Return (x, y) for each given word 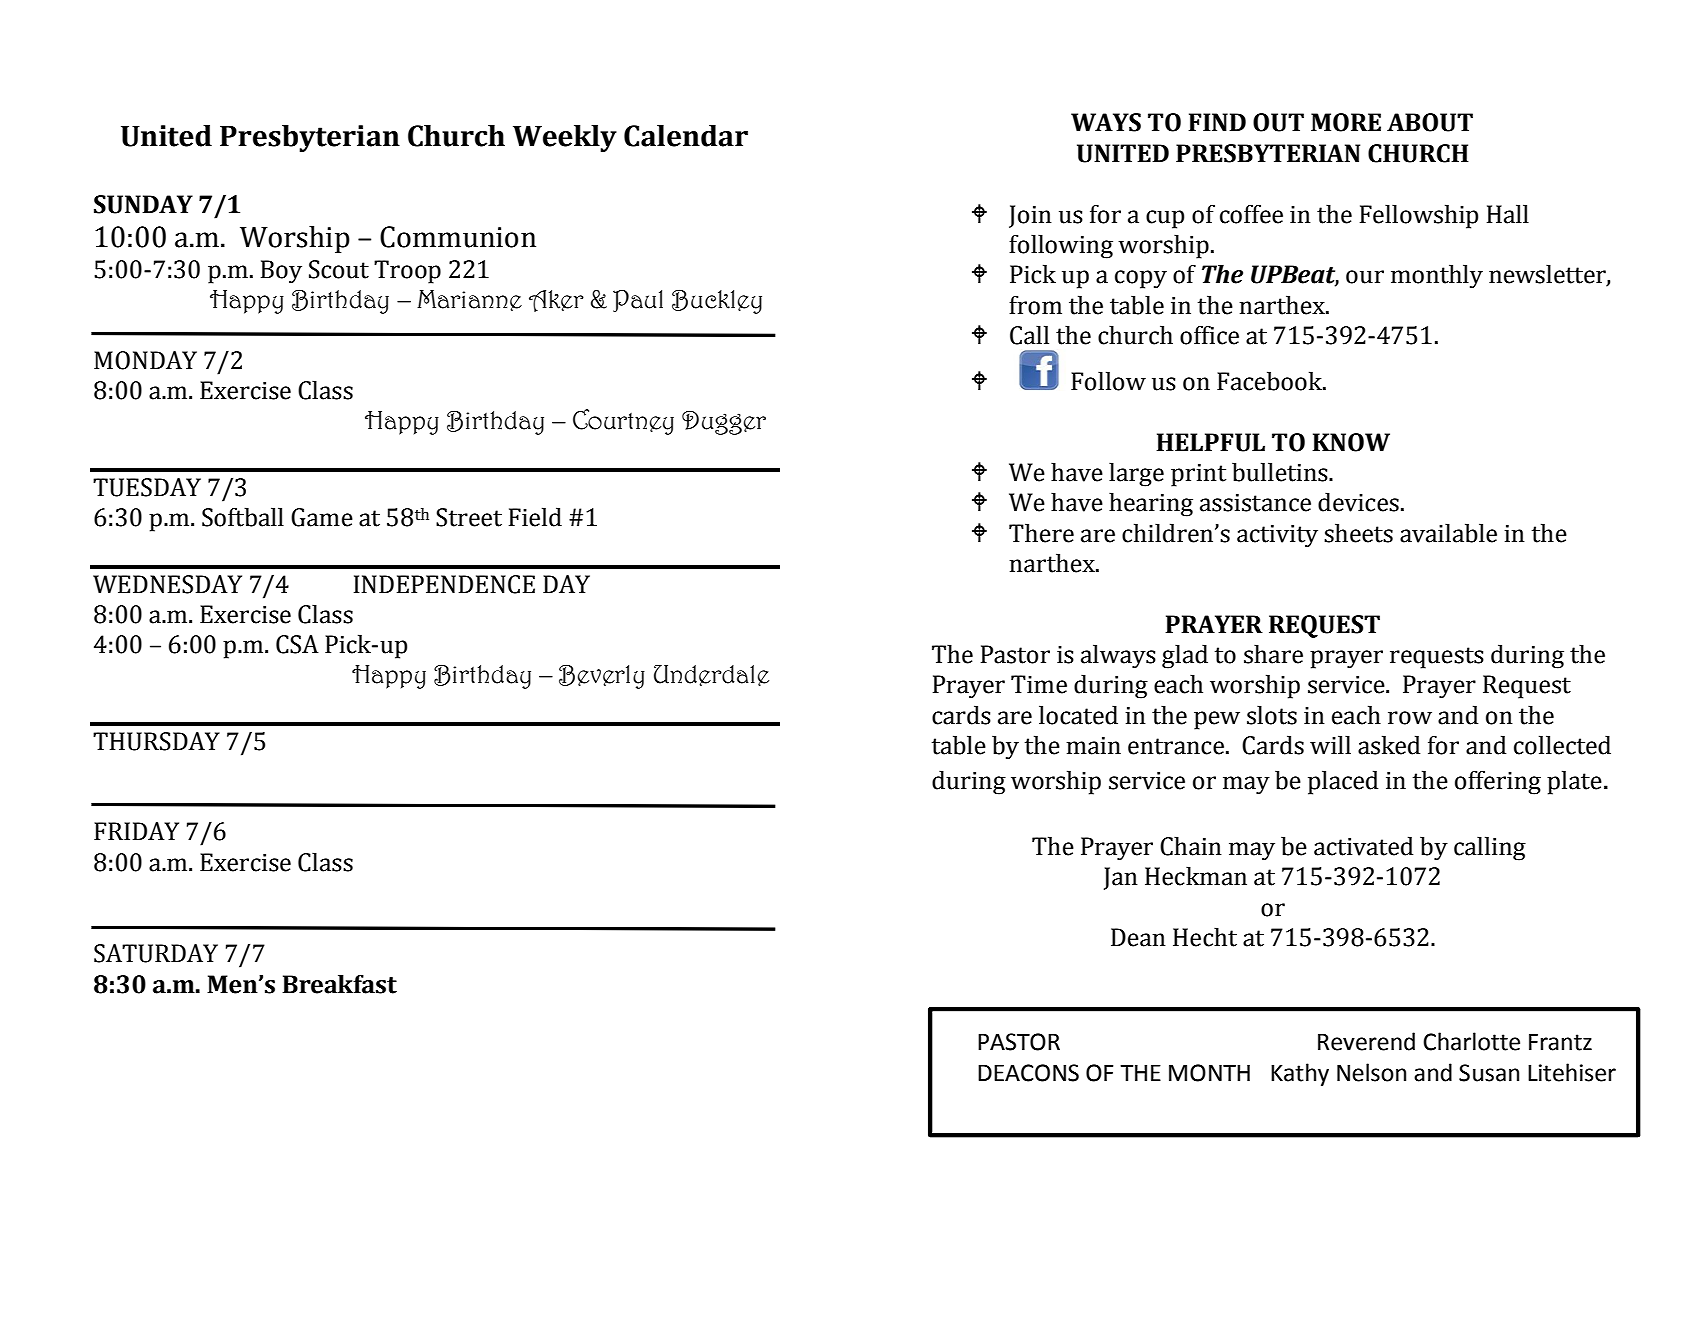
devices (1358, 502)
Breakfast (339, 984)
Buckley (717, 302)
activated (1363, 846)
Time (1039, 684)
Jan (1121, 878)
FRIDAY (136, 831)
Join (1030, 216)
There (1041, 533)
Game (322, 517)
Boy (281, 272)
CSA (297, 644)
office (1209, 335)
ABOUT (1430, 122)
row (1410, 718)
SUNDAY (143, 204)
